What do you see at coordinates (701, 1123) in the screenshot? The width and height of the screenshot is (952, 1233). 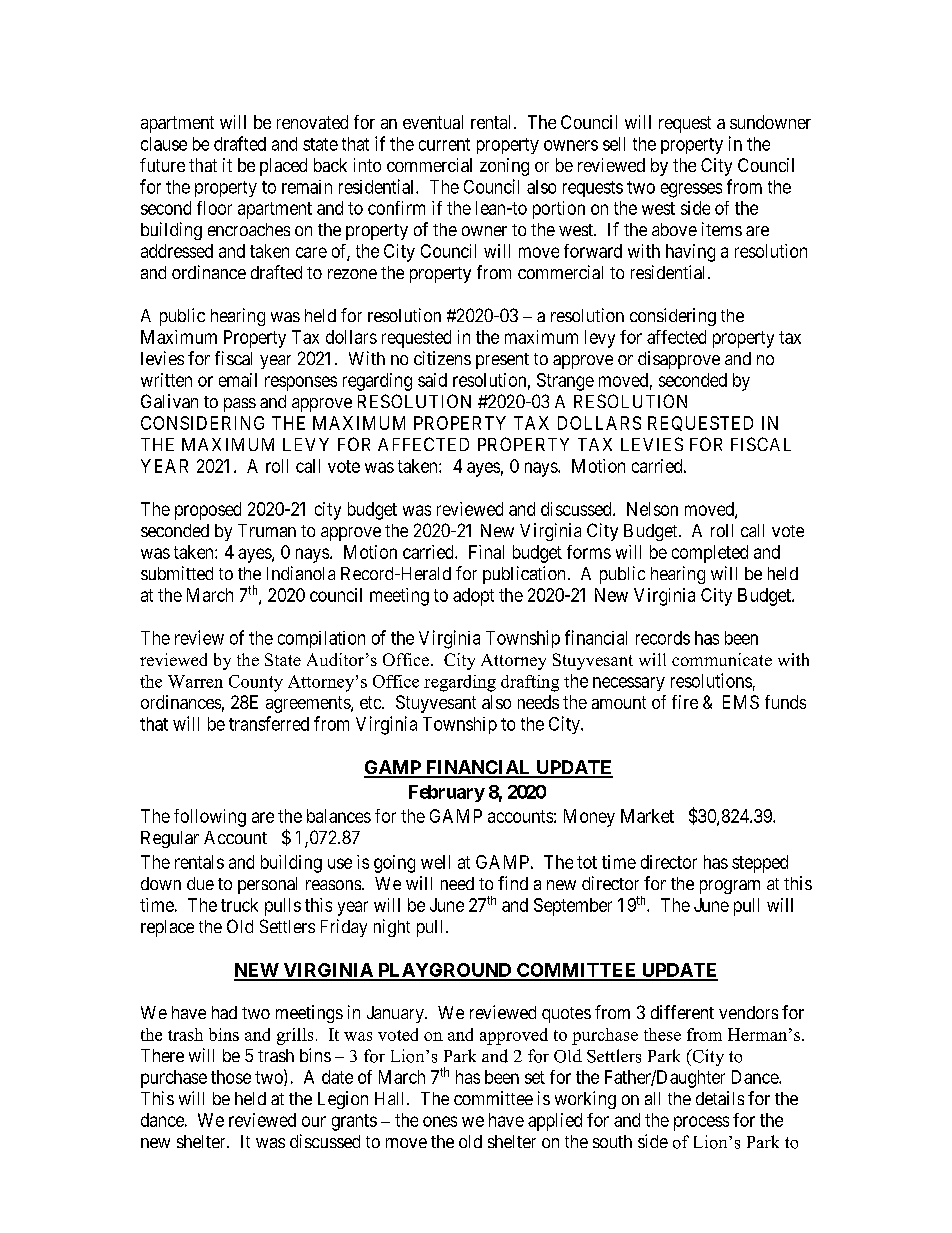 I see `process` at bounding box center [701, 1123].
